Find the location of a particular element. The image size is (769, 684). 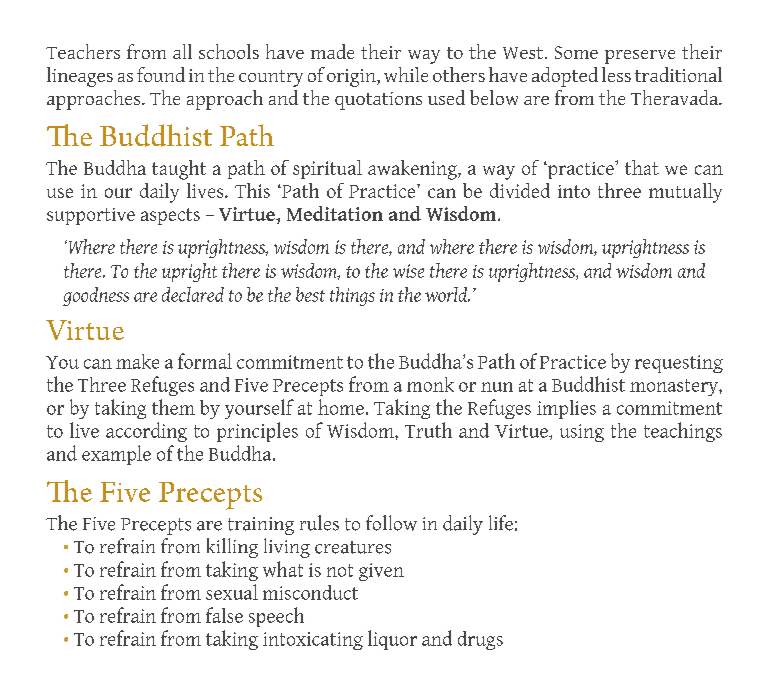

mutually is located at coordinates (685, 193).
